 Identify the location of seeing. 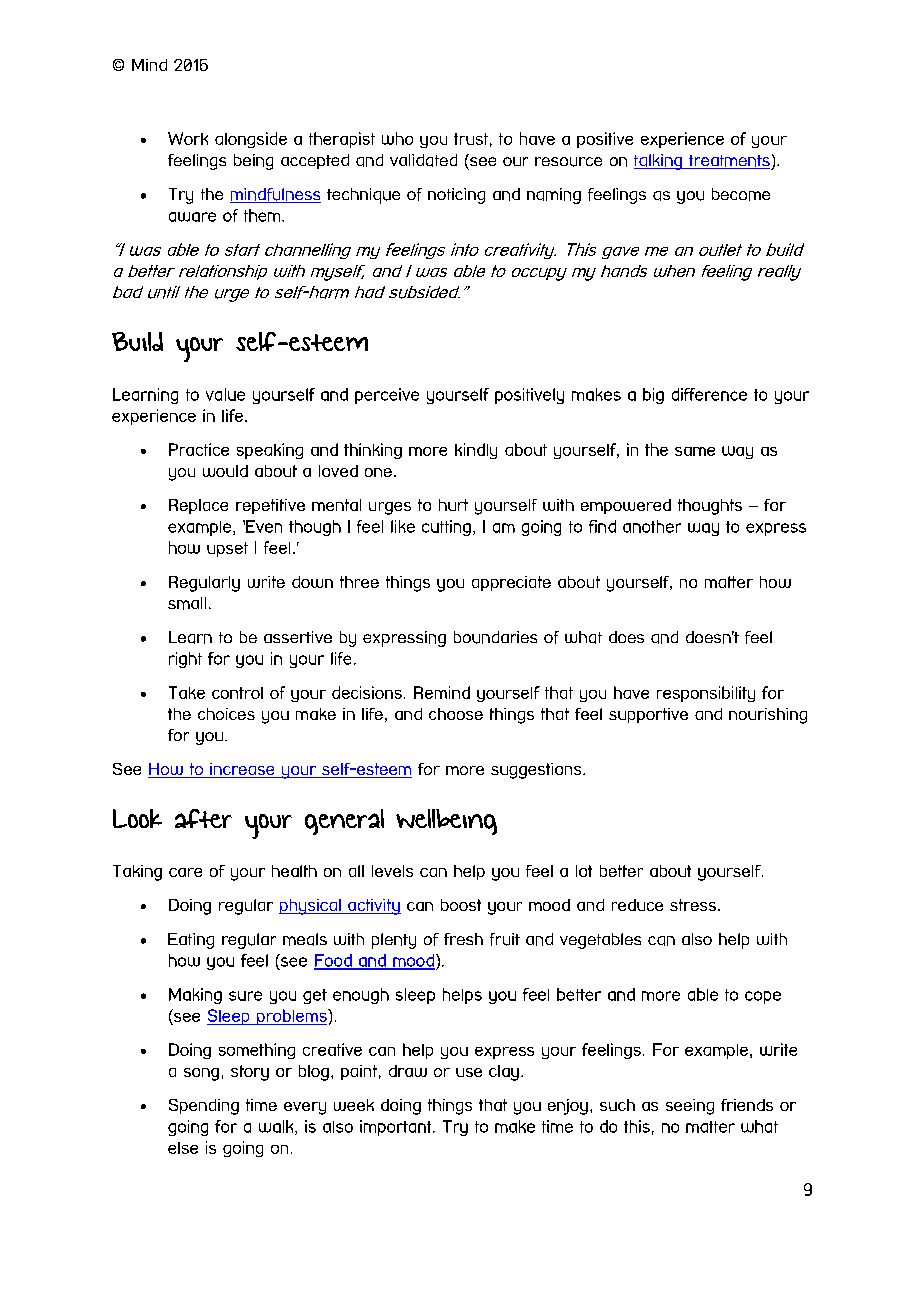
(690, 1107).
